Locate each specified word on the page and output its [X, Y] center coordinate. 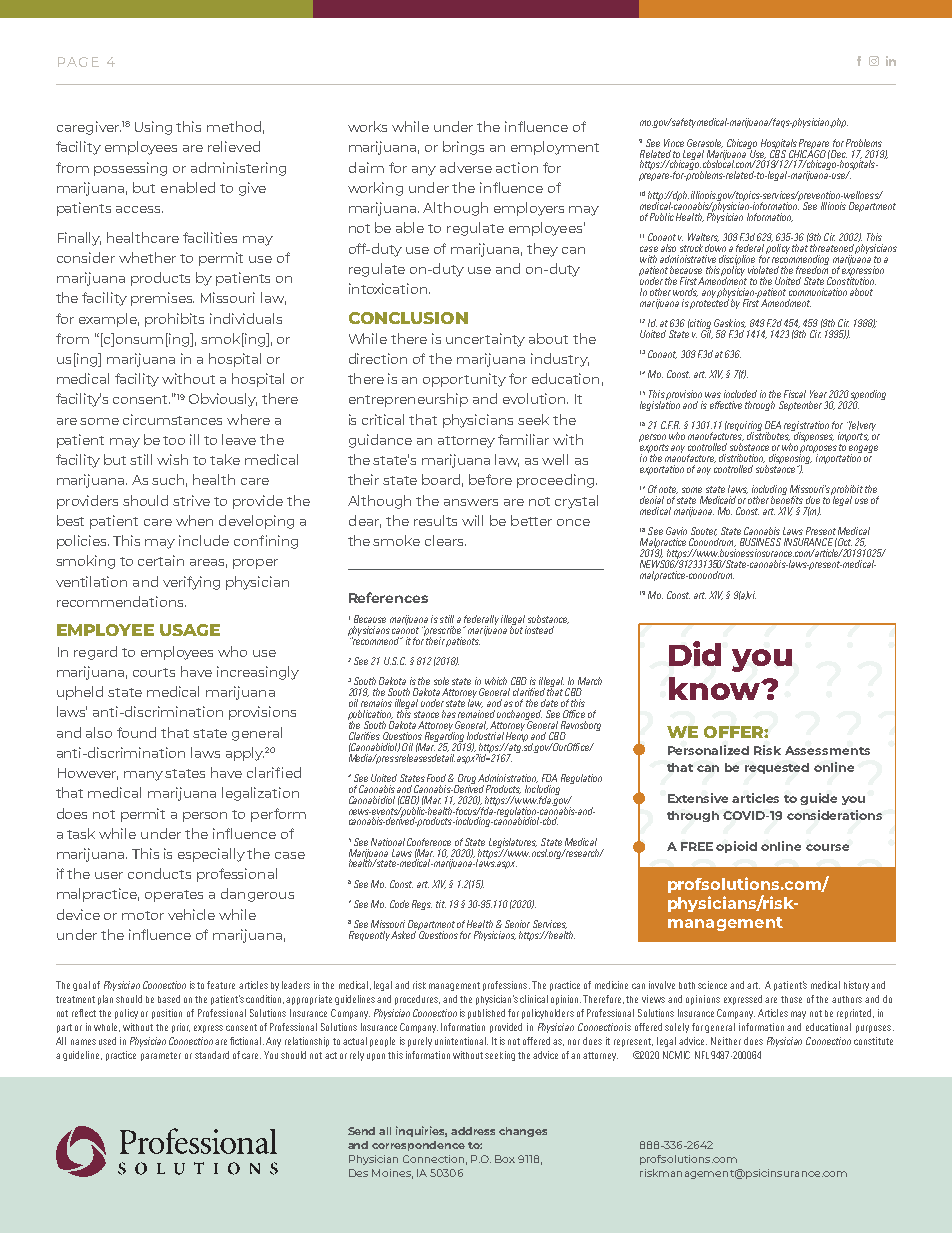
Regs [422, 905]
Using [153, 128]
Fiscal [795, 394]
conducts [159, 873]
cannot [405, 630]
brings [463, 148]
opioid [736, 847]
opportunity [464, 380]
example [109, 320]
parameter [161, 1056]
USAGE [190, 630]
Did [695, 653]
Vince [674, 143]
